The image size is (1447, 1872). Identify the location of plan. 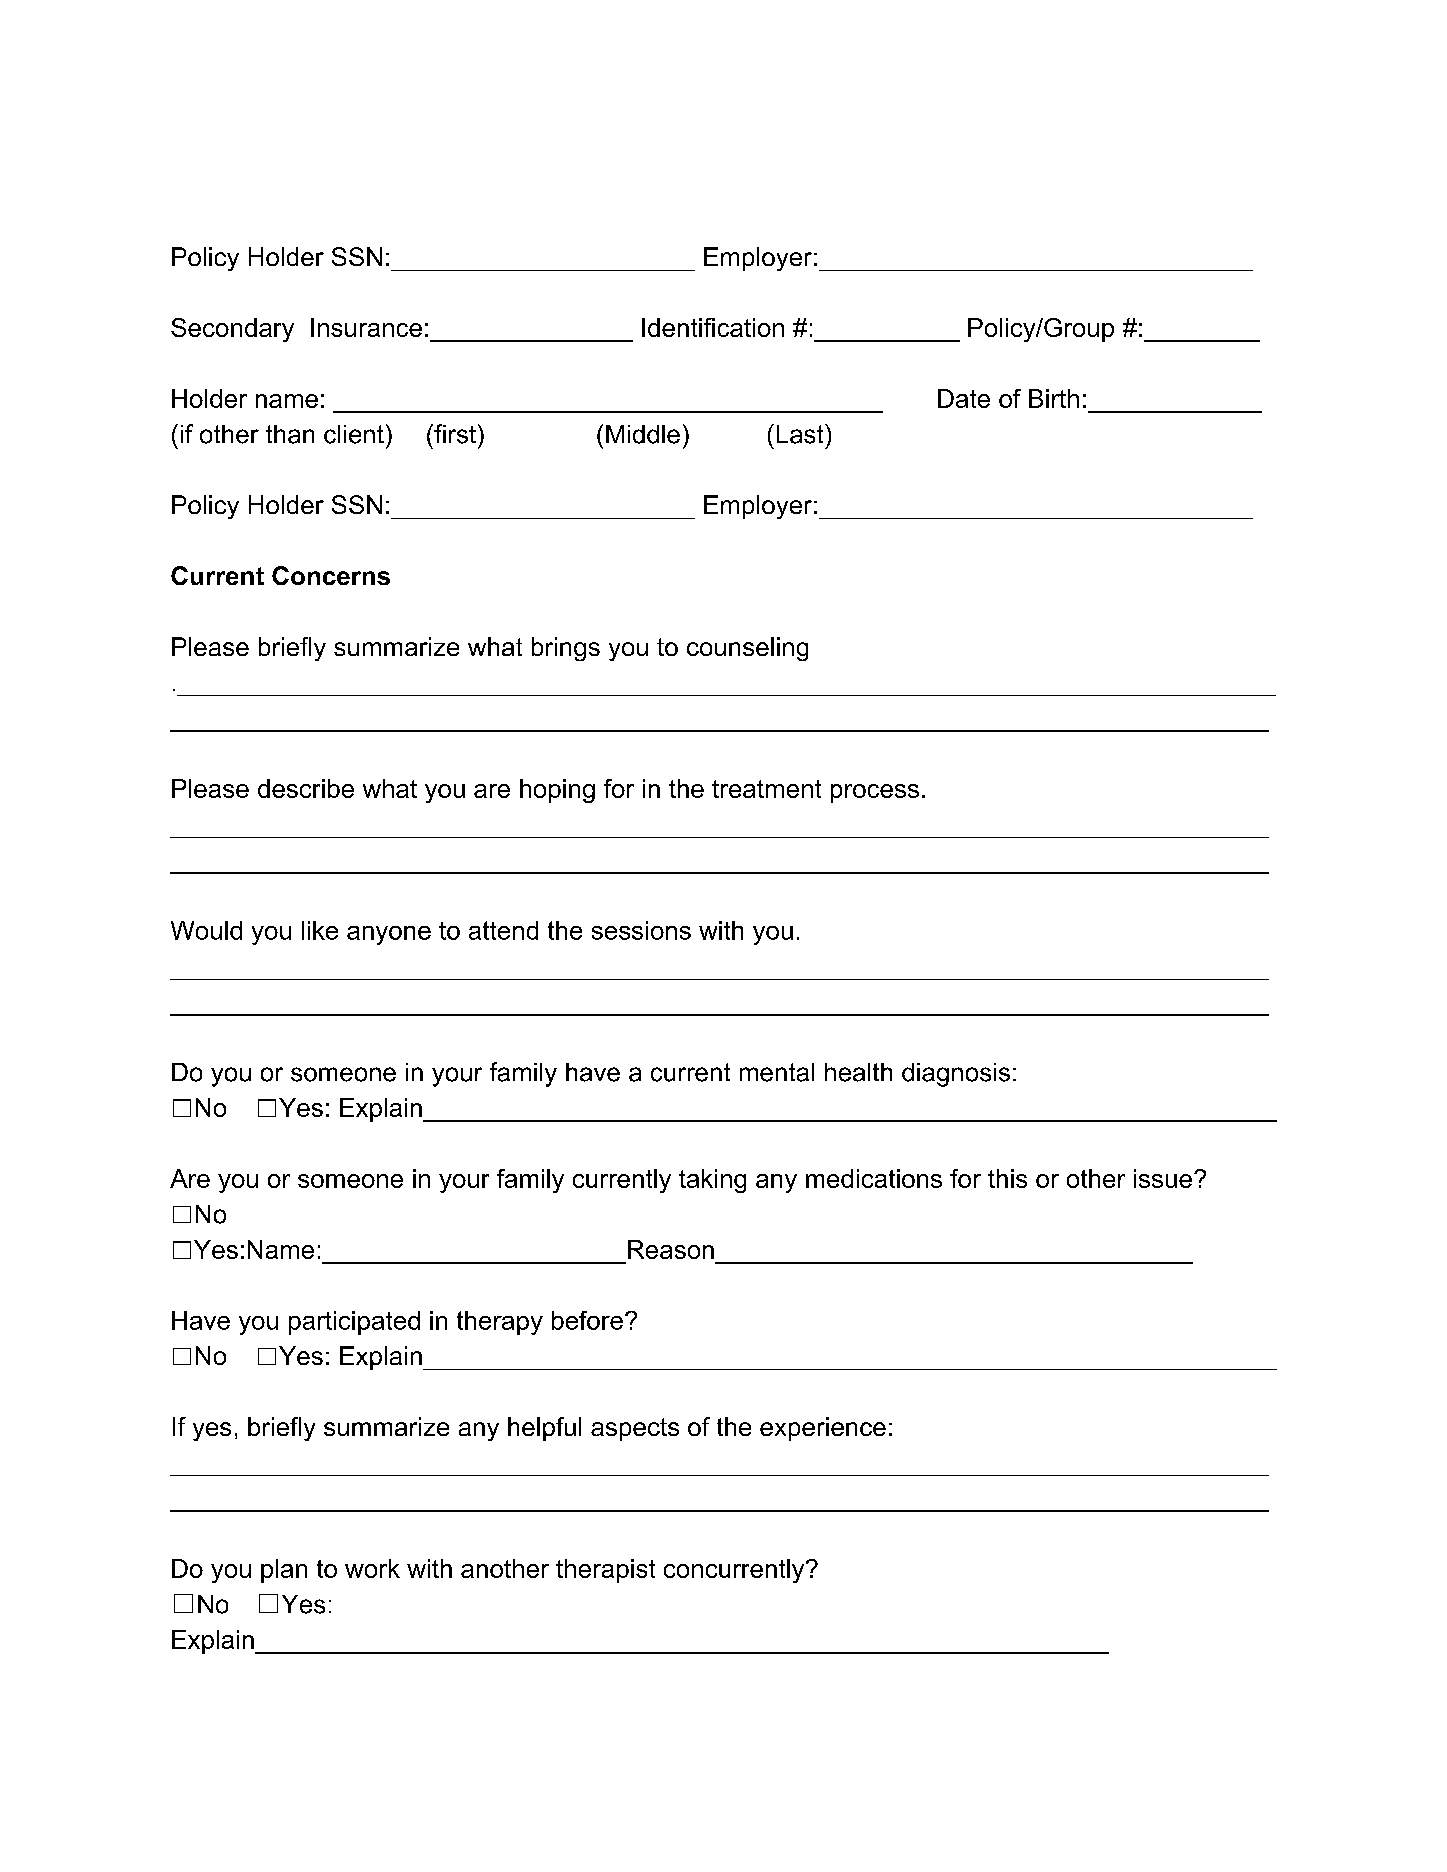
(284, 1571).
